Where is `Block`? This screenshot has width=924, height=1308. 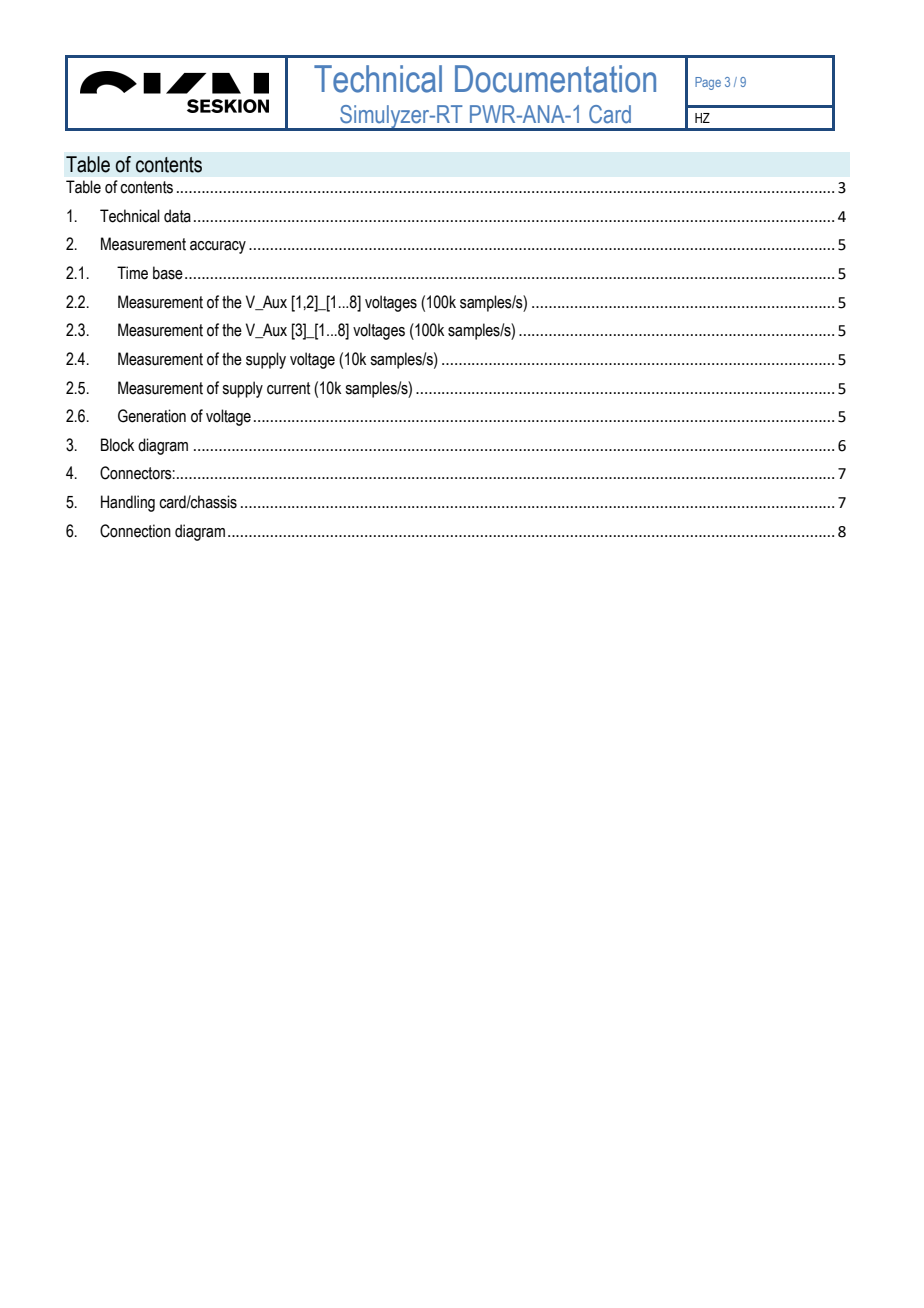
Block is located at coordinates (117, 445).
